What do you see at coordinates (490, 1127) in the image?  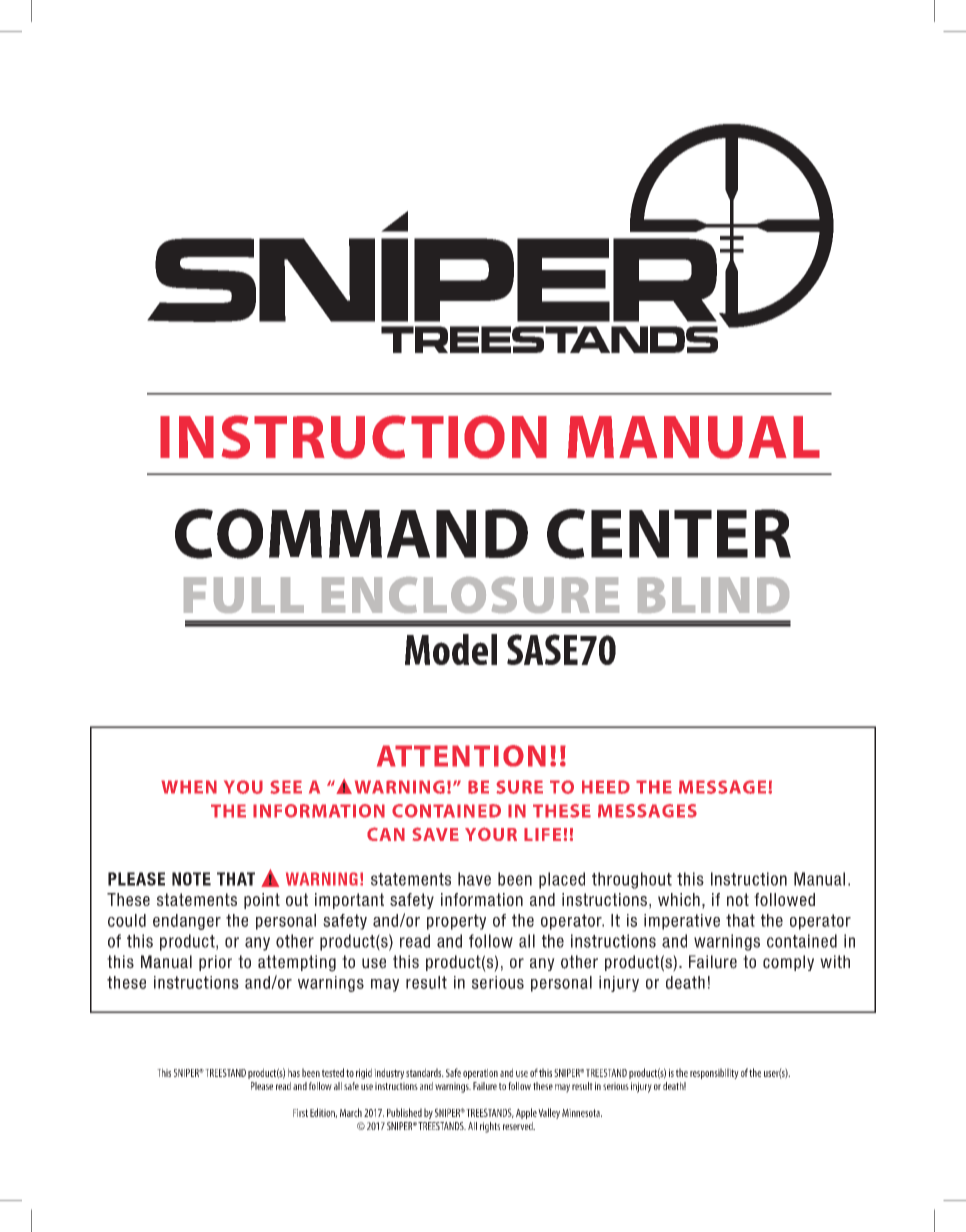 I see `rights` at bounding box center [490, 1127].
